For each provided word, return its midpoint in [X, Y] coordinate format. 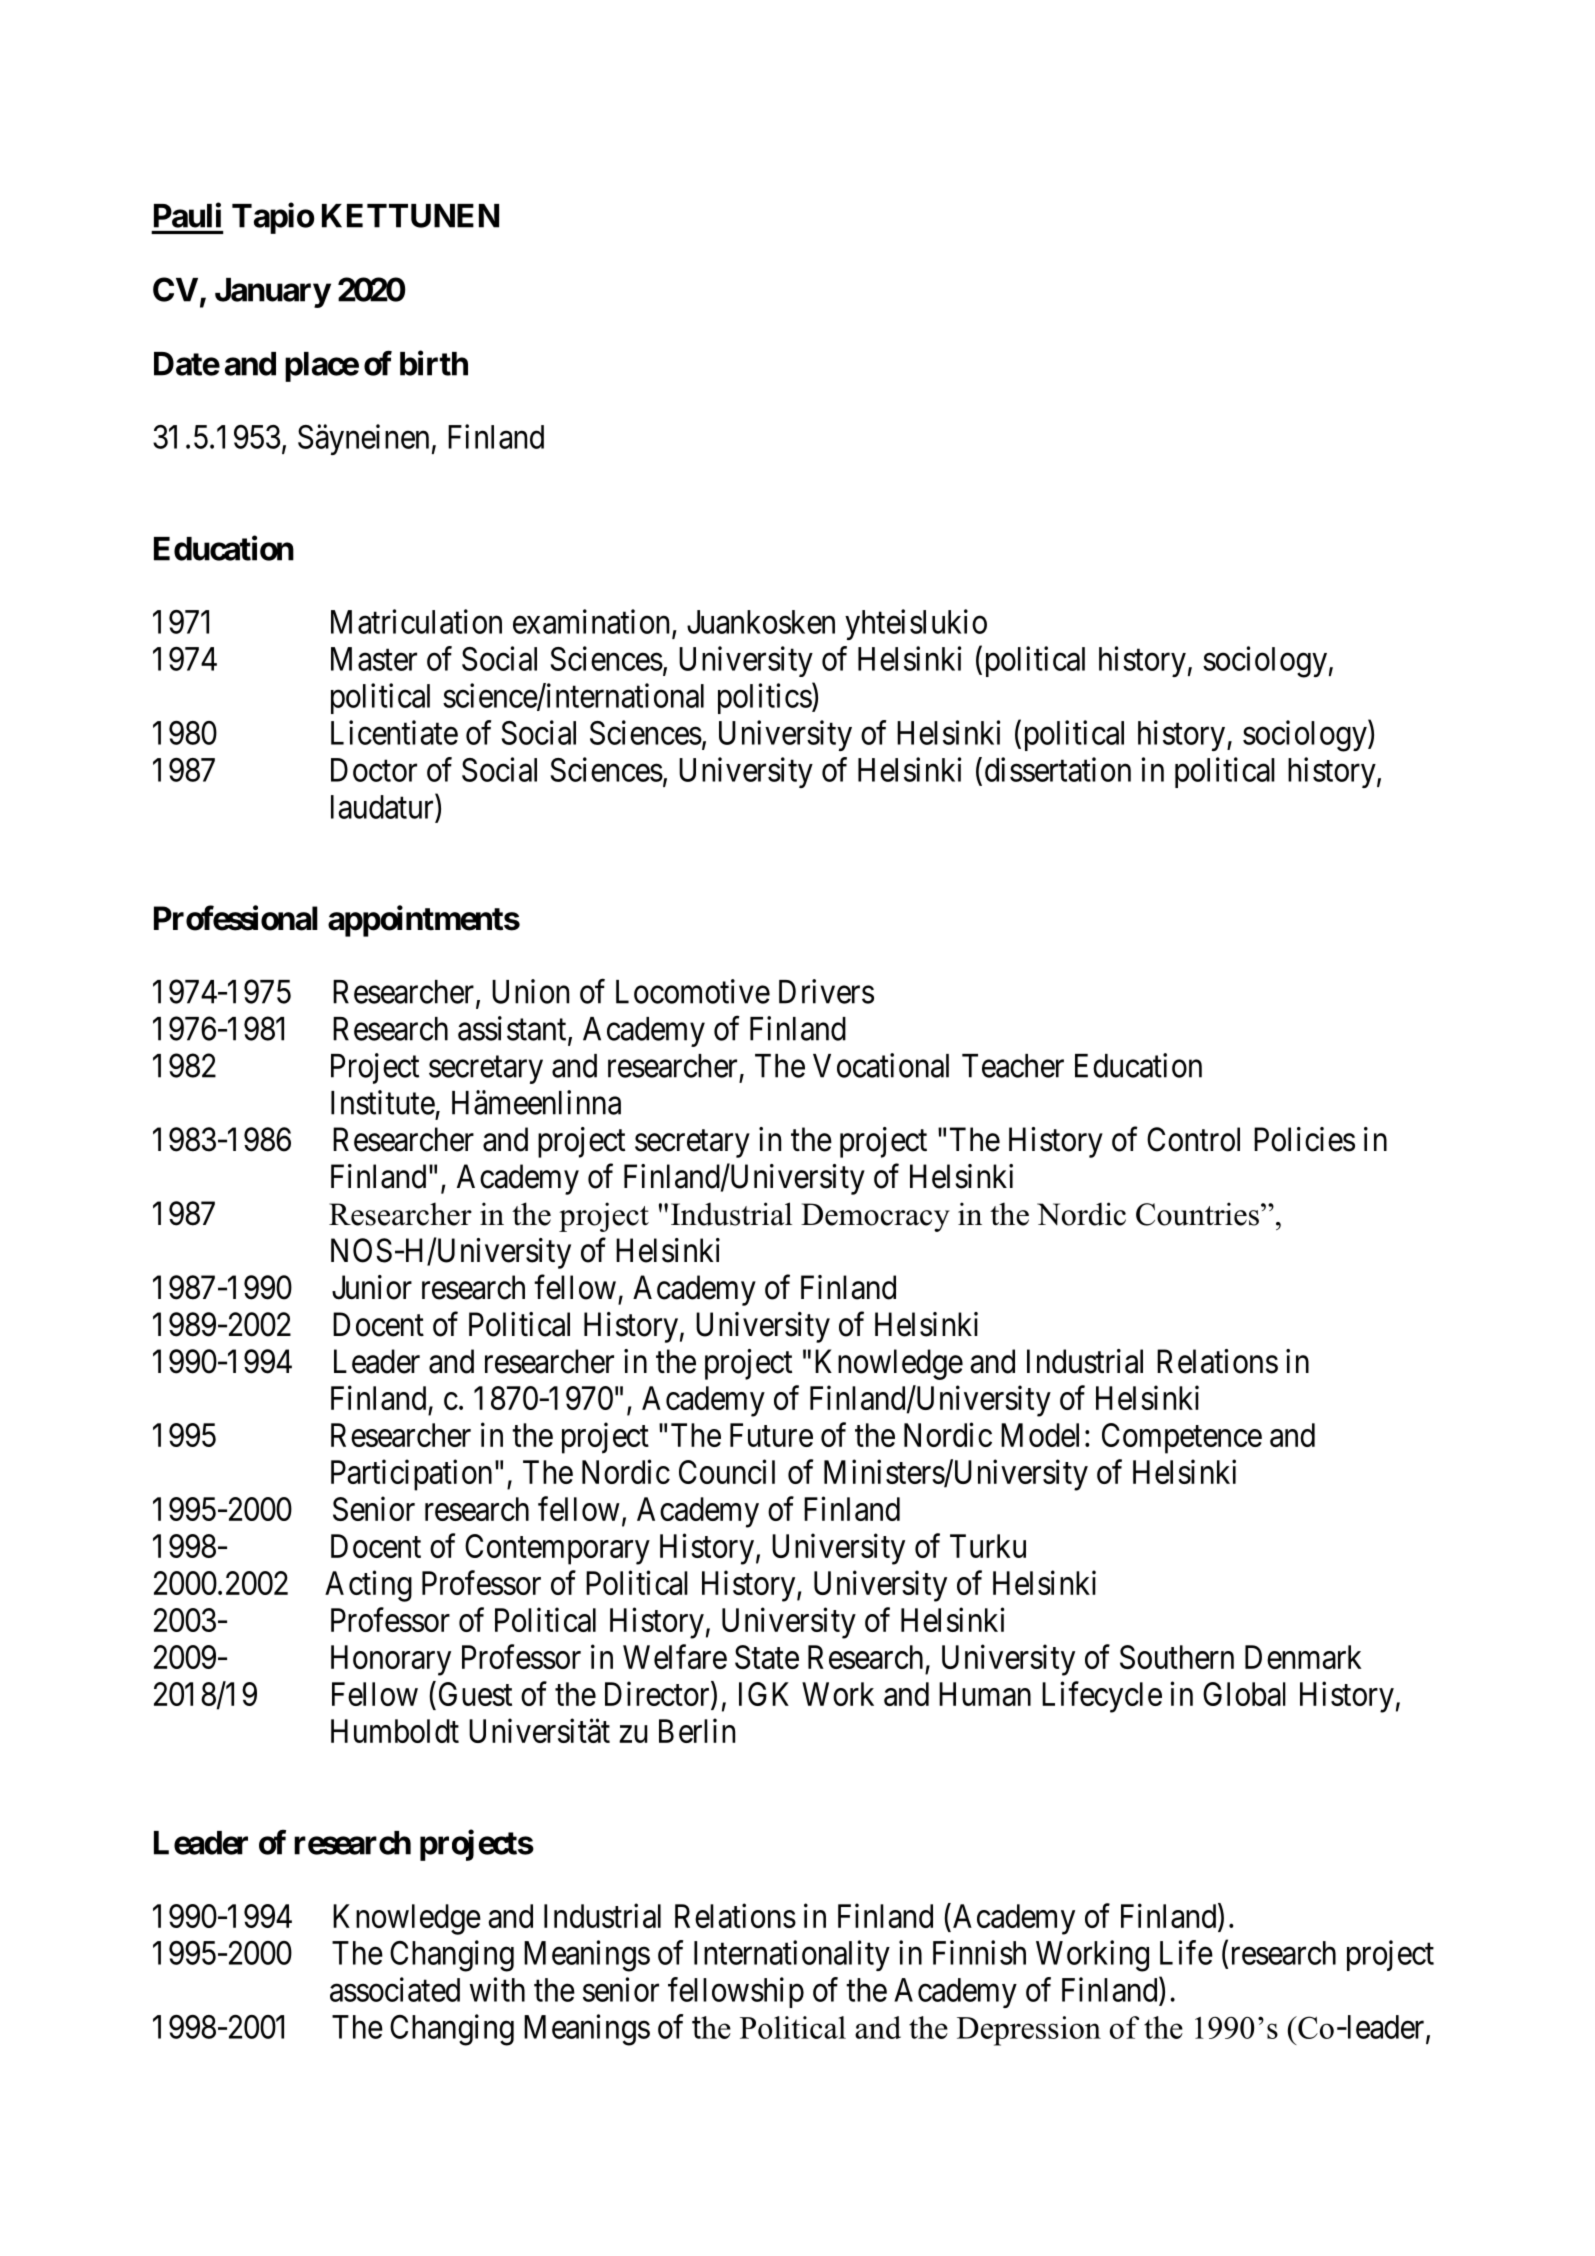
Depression [1029, 2031]
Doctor [374, 770]
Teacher [1013, 1066]
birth [434, 363]
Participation [411, 1475]
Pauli [187, 215]
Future [771, 1435]
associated [395, 1989]
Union [530, 991]
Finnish [979, 1952]
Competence [1182, 1438]
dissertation [1058, 769]
